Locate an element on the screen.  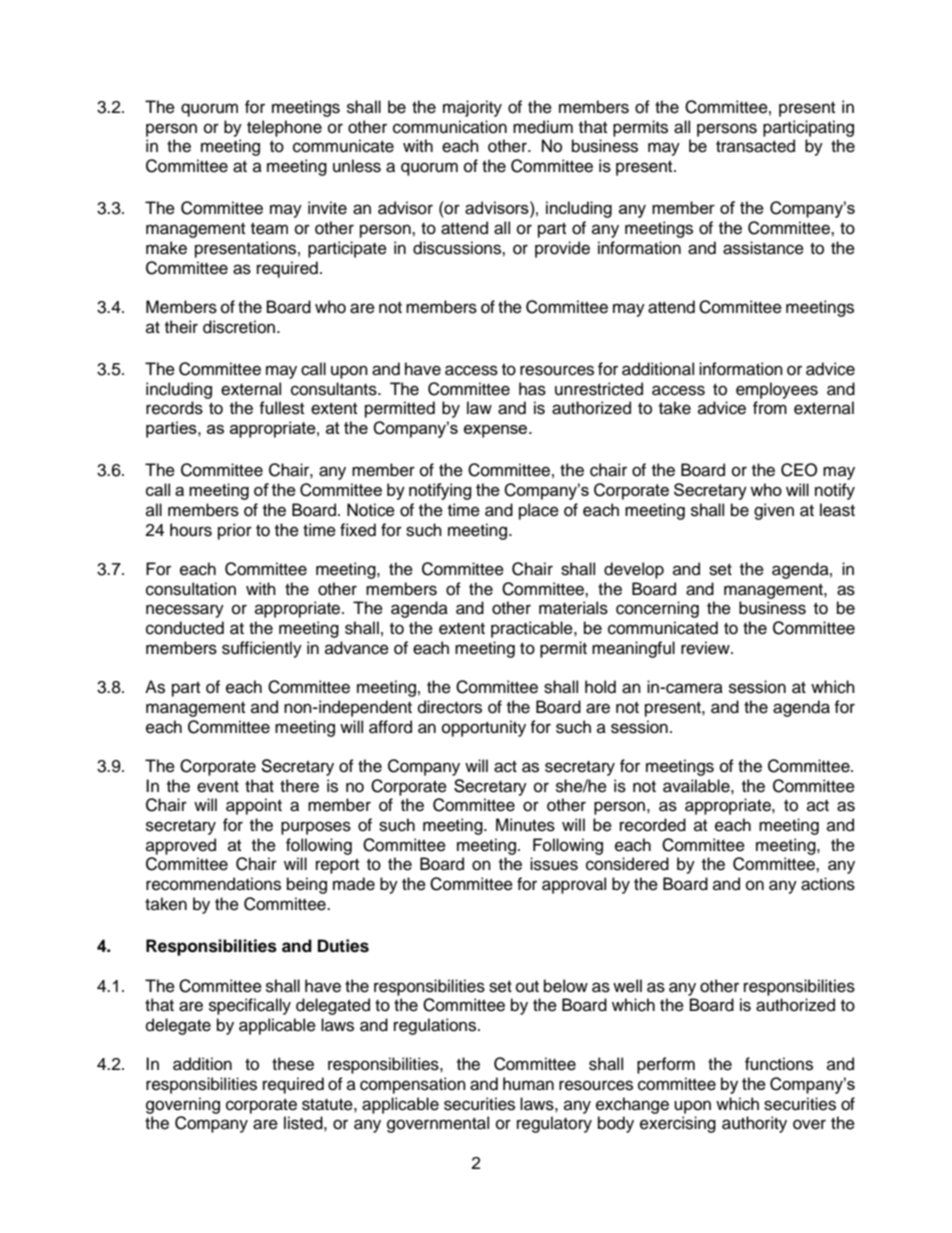
review is located at coordinates (706, 648).
